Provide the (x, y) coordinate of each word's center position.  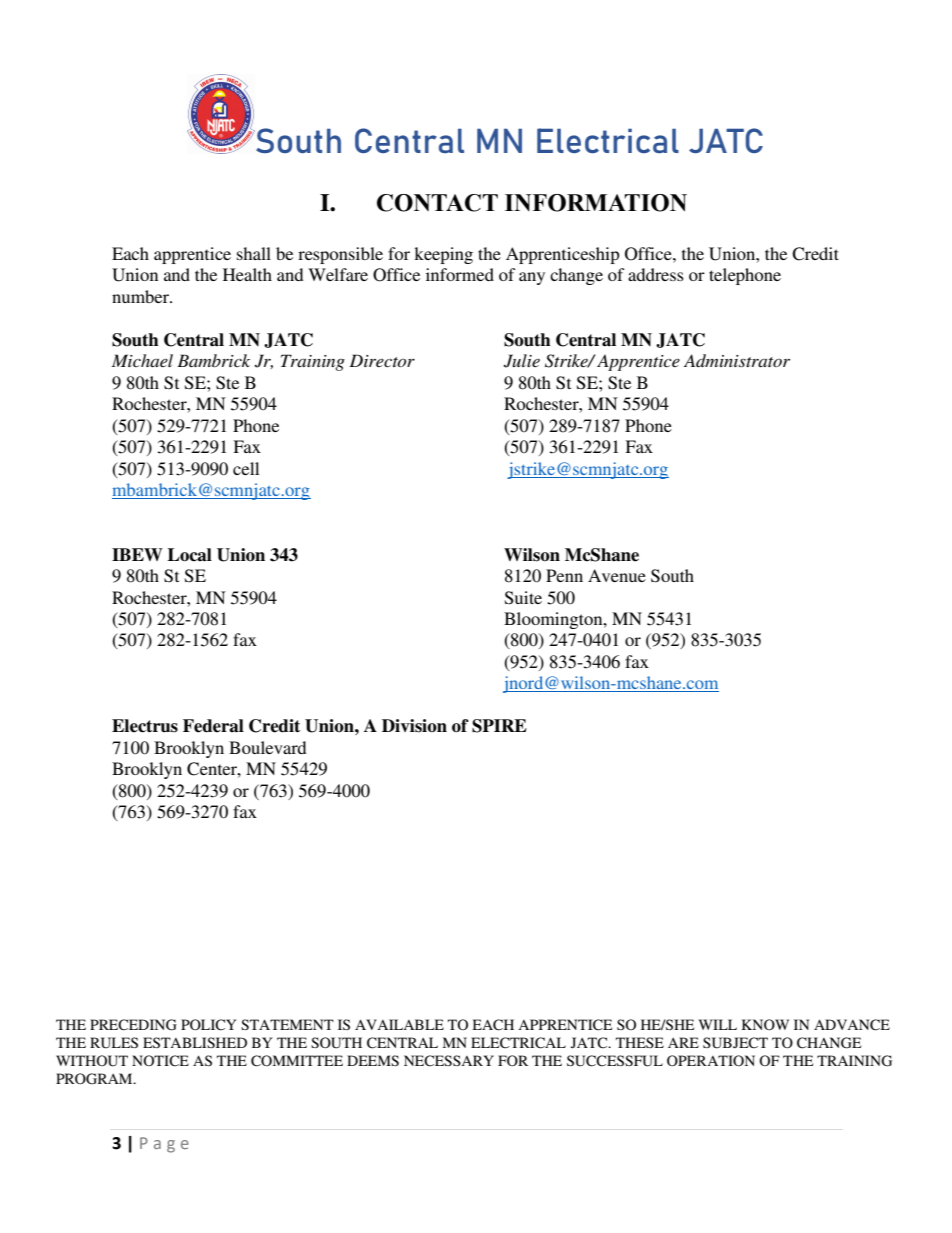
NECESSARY (449, 1061)
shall (254, 253)
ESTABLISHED (195, 1042)
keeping (443, 255)
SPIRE (499, 726)
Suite (523, 598)
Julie (522, 361)
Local (190, 555)
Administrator (737, 360)
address (656, 274)
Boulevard (268, 747)
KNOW (765, 1025)
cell (246, 468)
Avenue (617, 575)
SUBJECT (735, 1043)
